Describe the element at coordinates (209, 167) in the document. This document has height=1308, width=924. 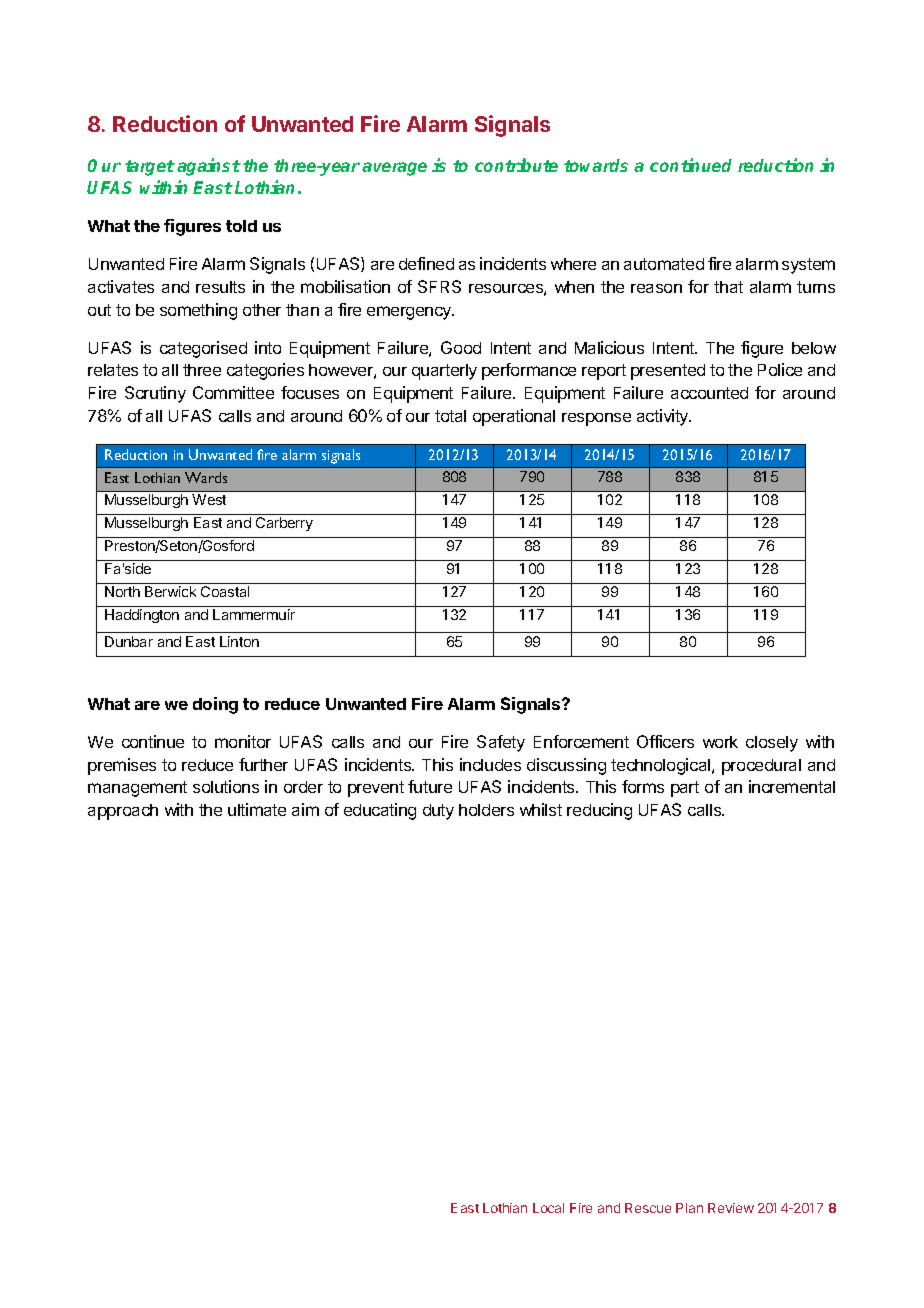
I see `against` at that location.
